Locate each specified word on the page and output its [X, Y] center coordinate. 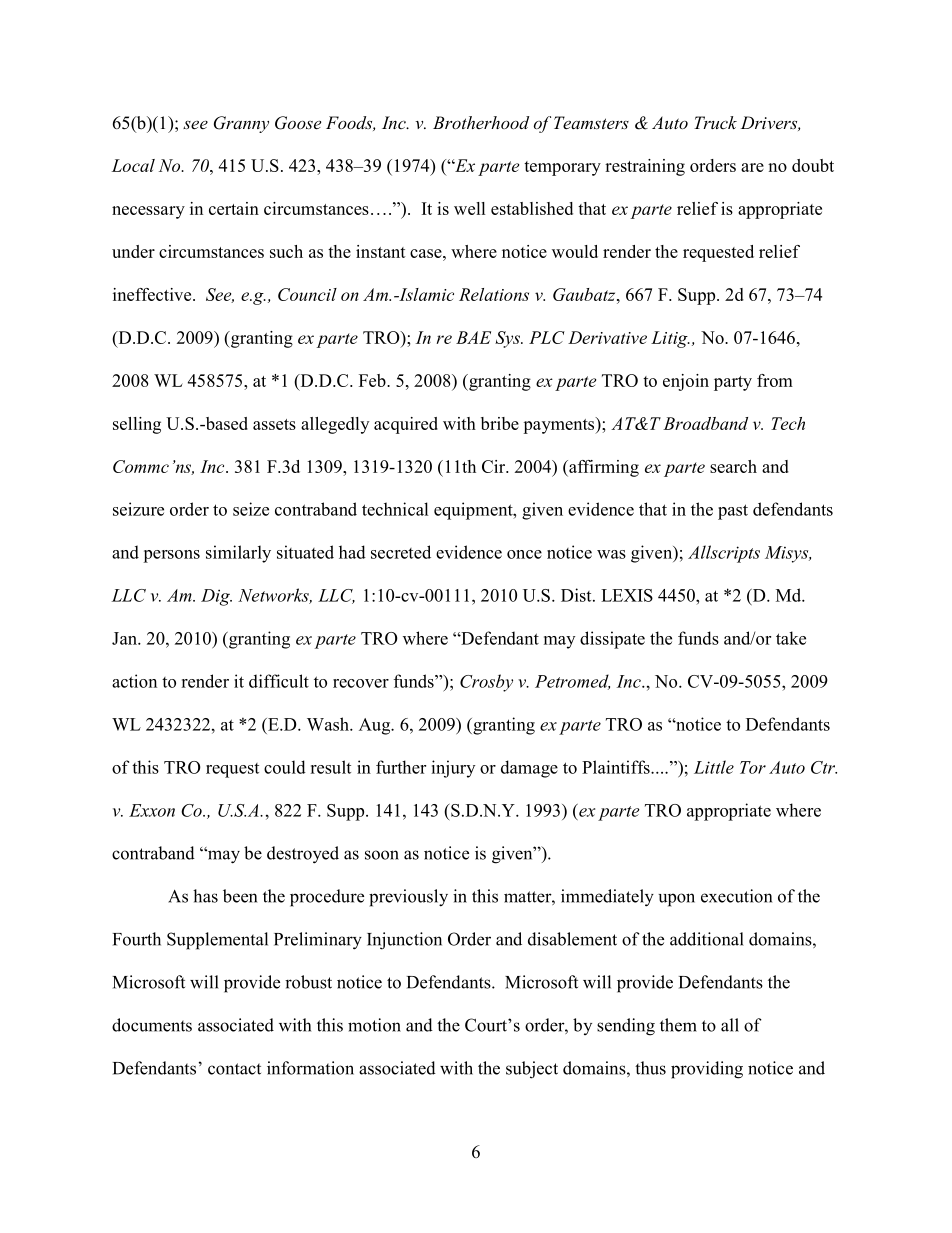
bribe [500, 423]
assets [274, 424]
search [733, 466]
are [752, 167]
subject [532, 1070]
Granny [241, 124]
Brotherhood [481, 122]
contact [234, 1069]
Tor [753, 767]
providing [707, 1070]
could [285, 767]
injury [453, 769]
